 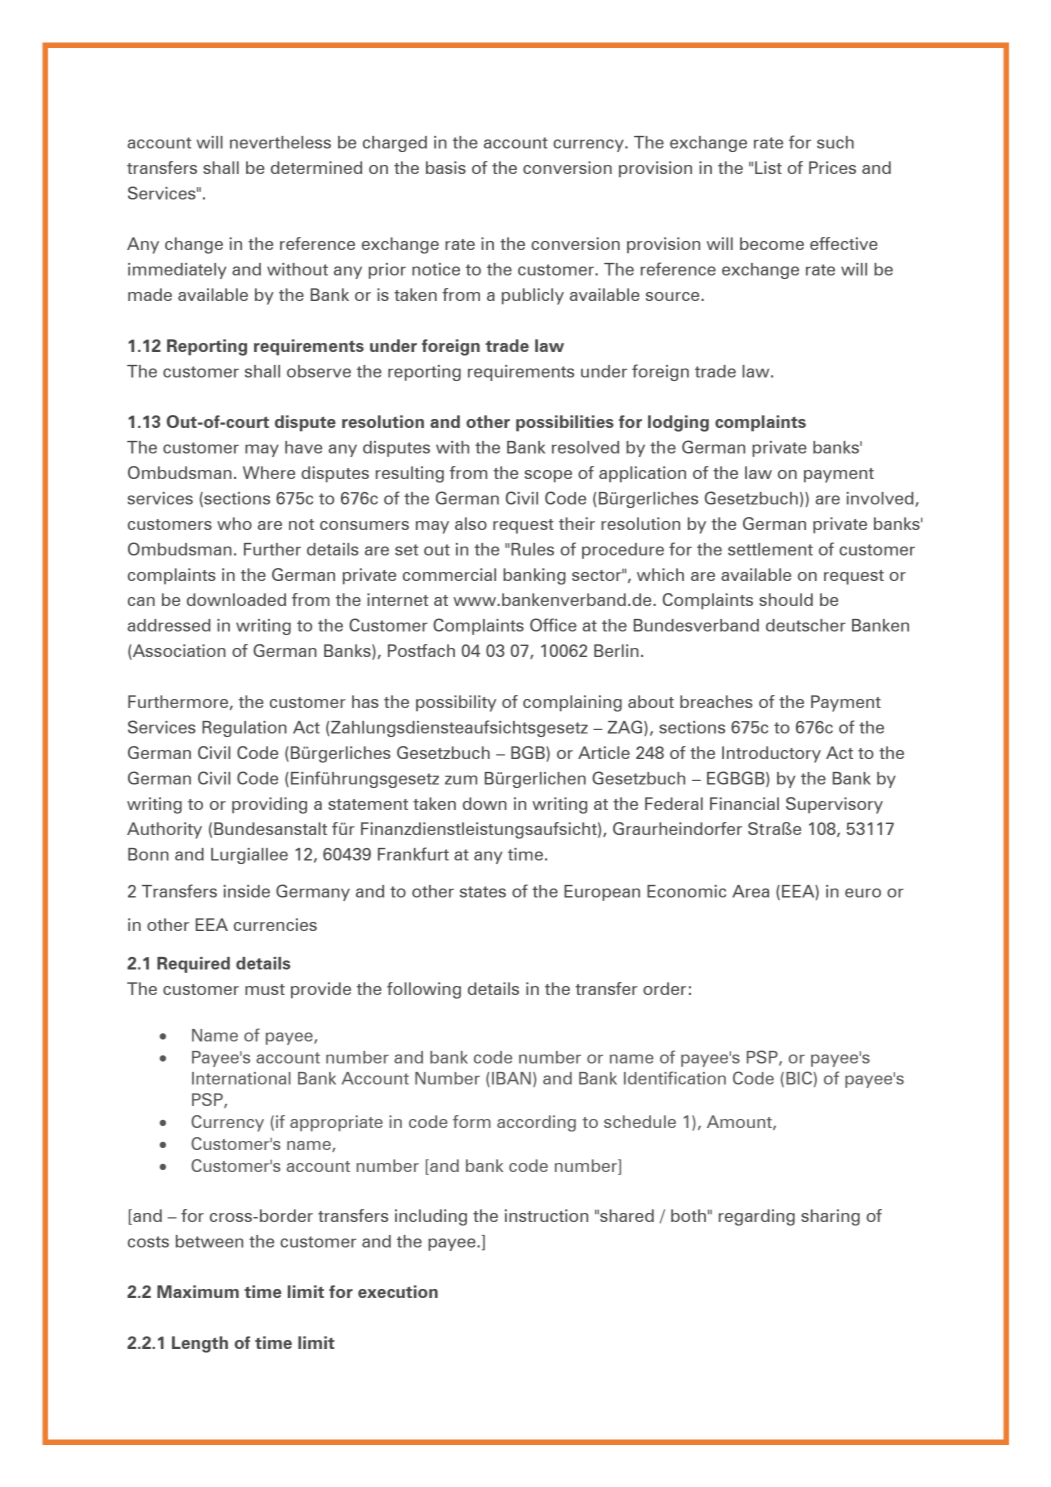 What do you see at coordinates (198, 1291) in the screenshot?
I see `Maximum` at bounding box center [198, 1291].
